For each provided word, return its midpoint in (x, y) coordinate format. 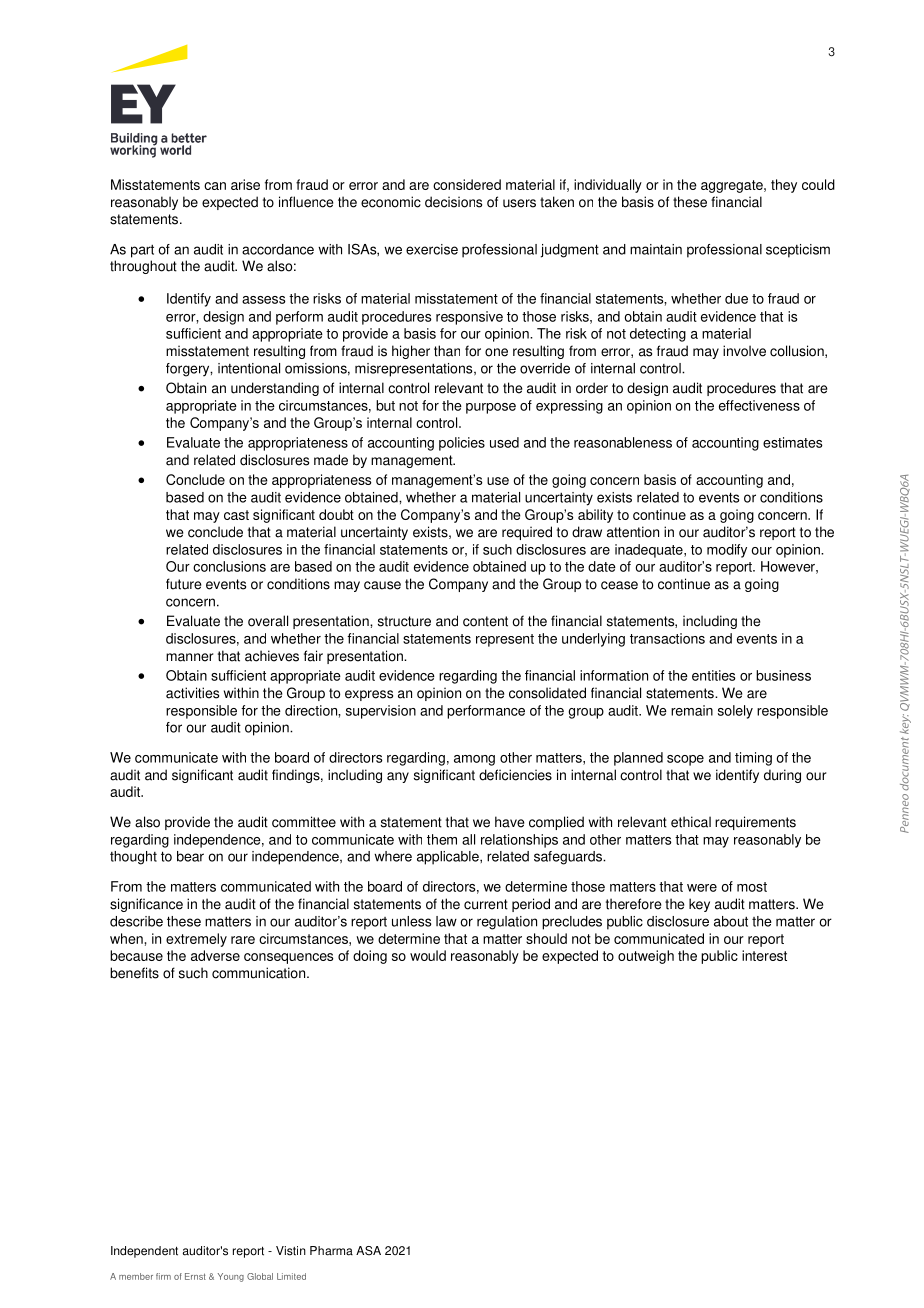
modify (727, 551)
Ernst (195, 1276)
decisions (453, 202)
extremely (196, 940)
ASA (368, 1251)
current (486, 904)
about (731, 921)
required (527, 533)
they (784, 186)
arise (245, 184)
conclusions (229, 566)
